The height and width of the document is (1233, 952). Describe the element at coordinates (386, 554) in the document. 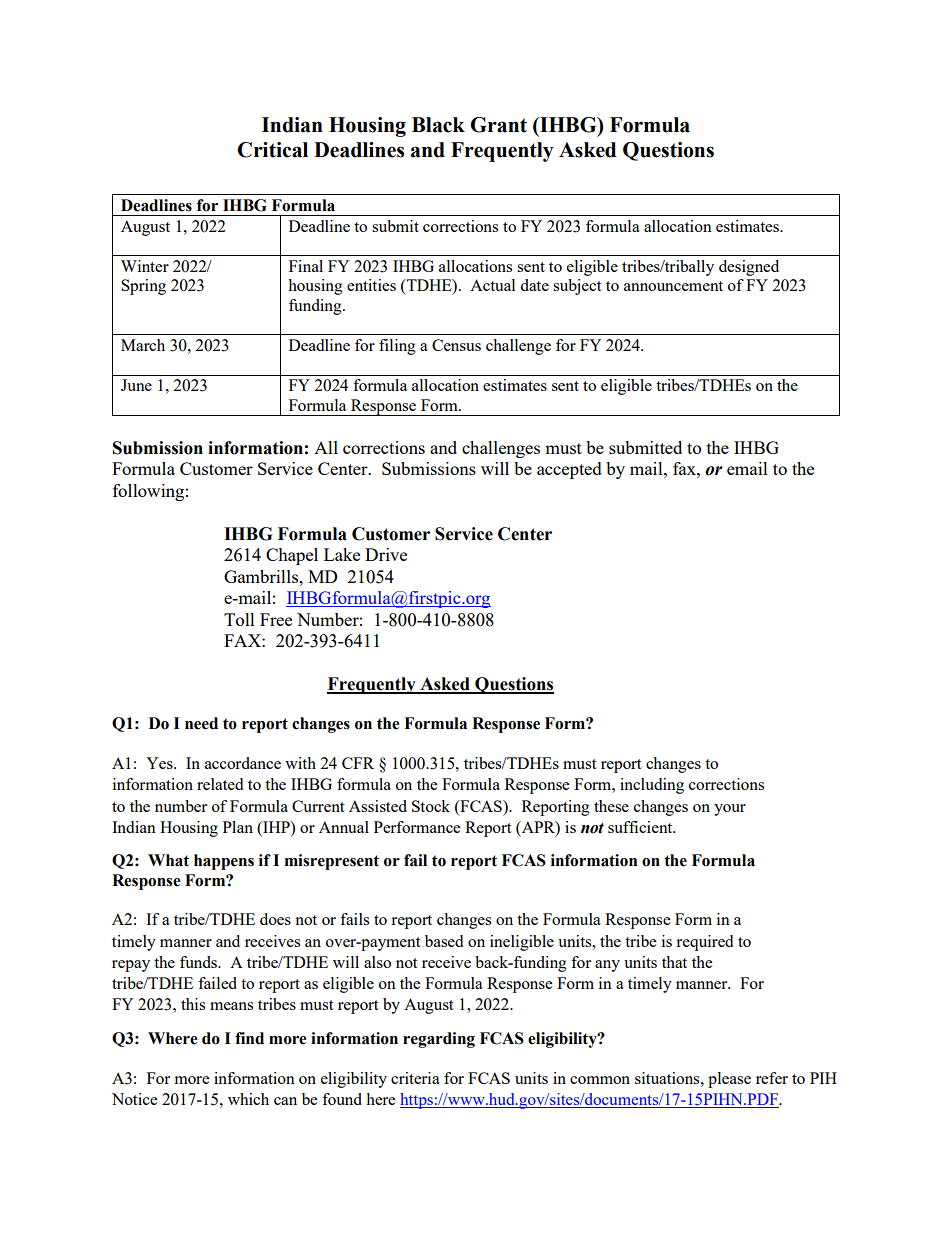

I see `Drive` at that location.
